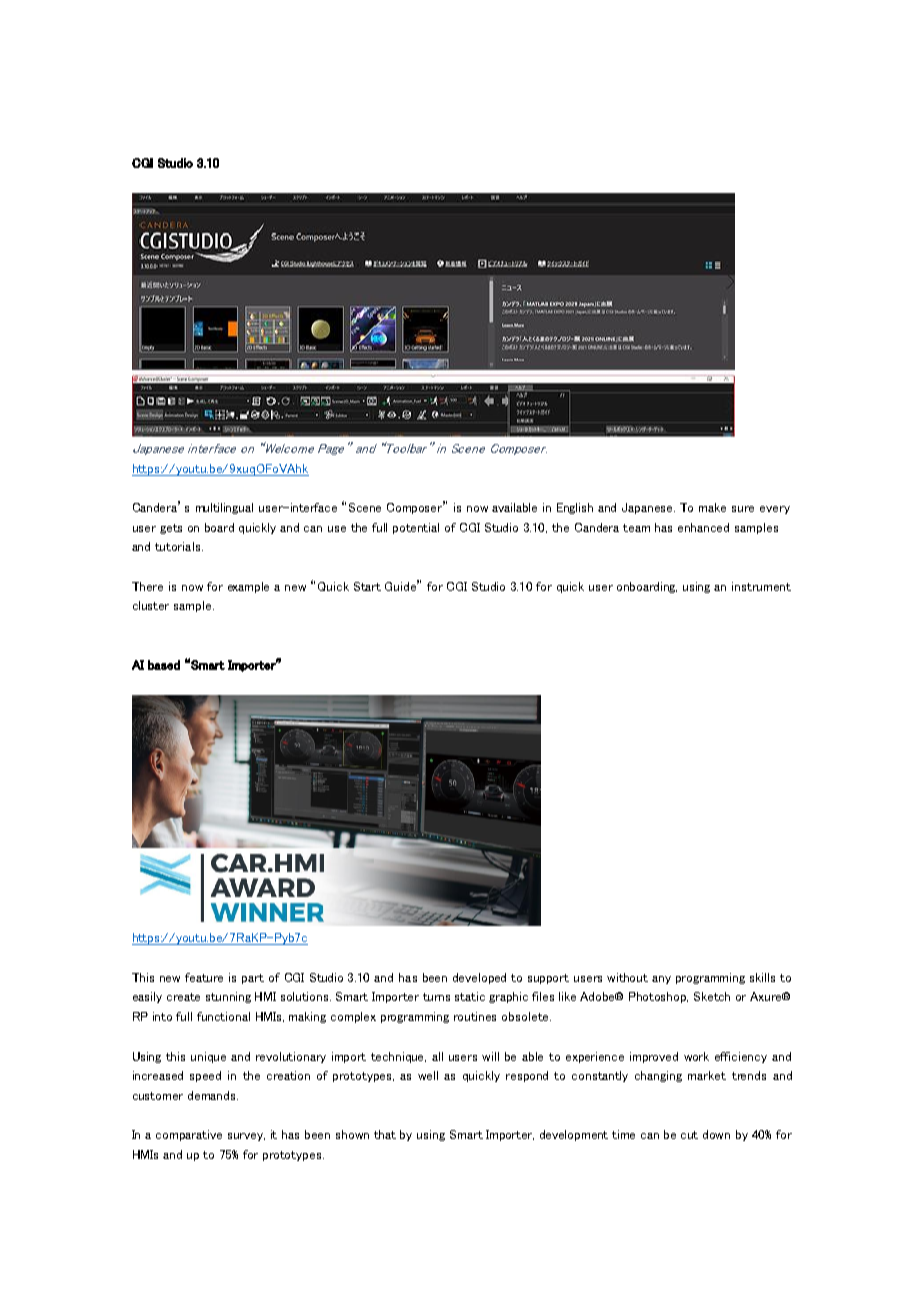 This screenshot has height=1308, width=924. Describe the element at coordinates (479, 978) in the screenshot. I see `developed` at that location.
